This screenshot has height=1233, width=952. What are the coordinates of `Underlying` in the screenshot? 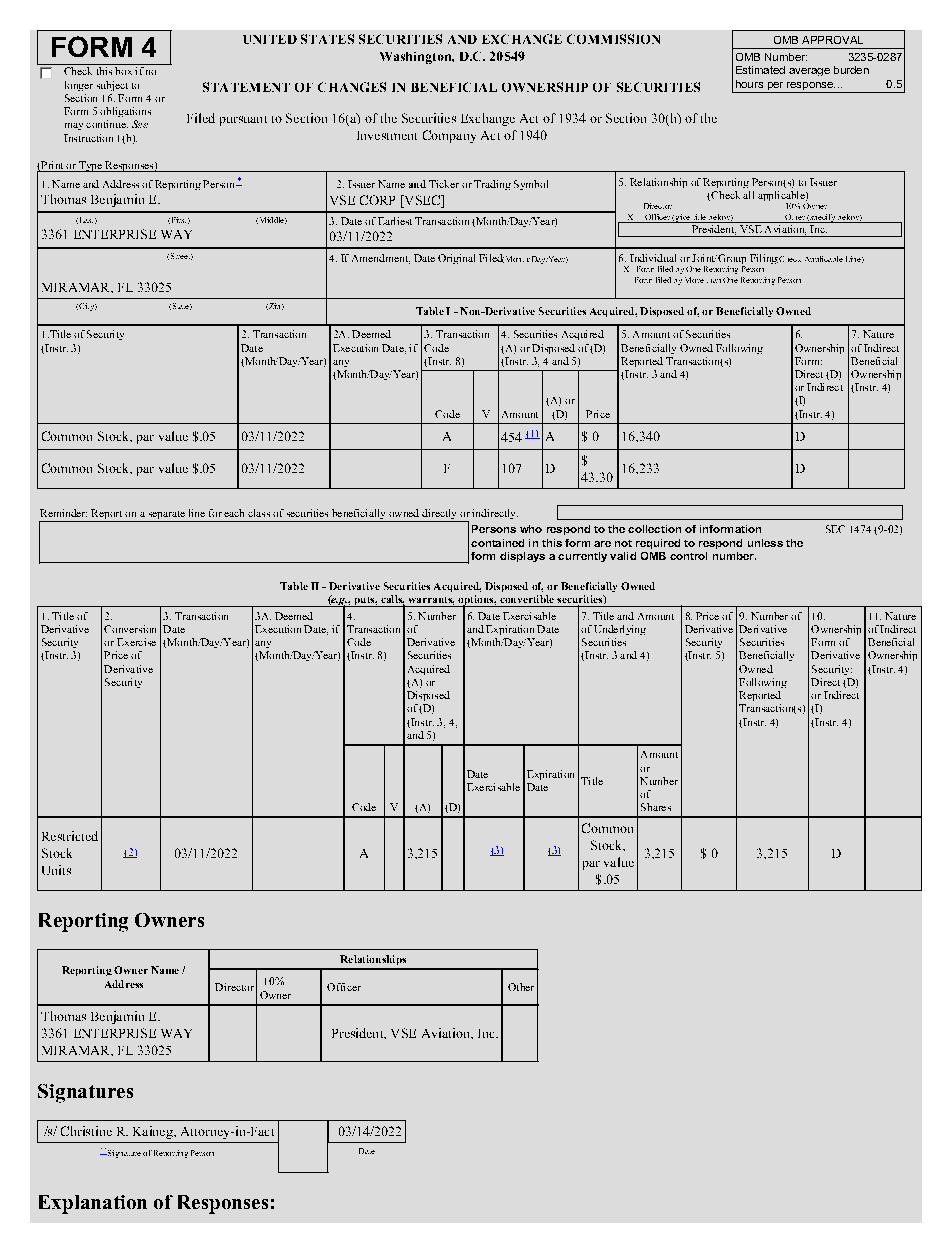 It's located at (620, 630).
